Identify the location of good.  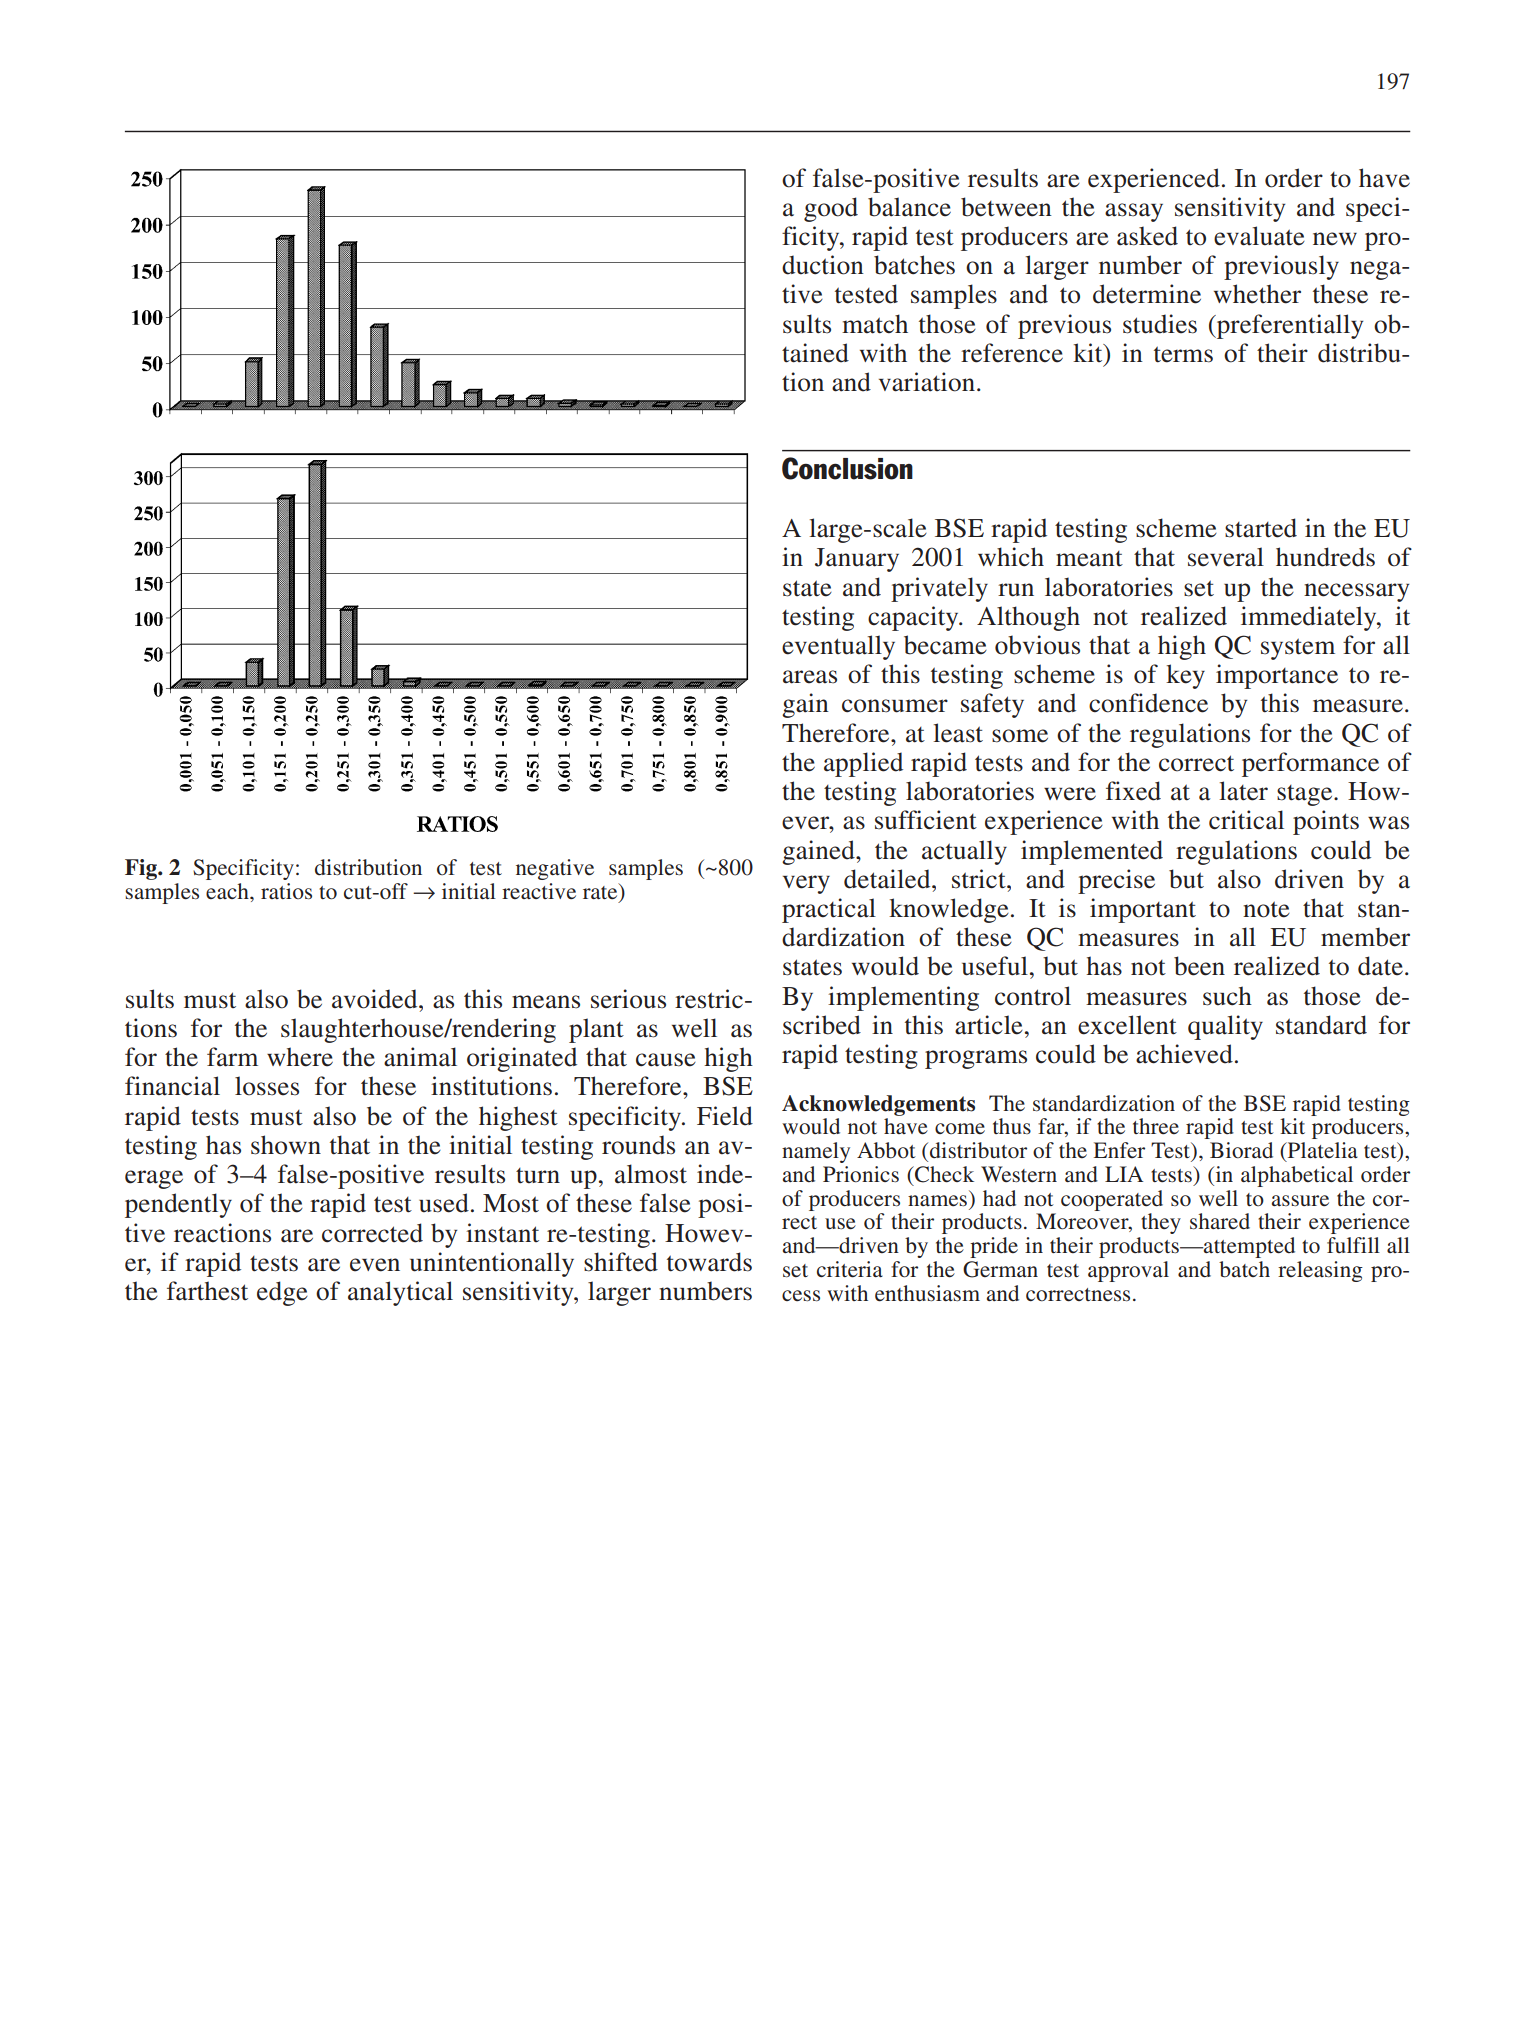
(831, 209).
